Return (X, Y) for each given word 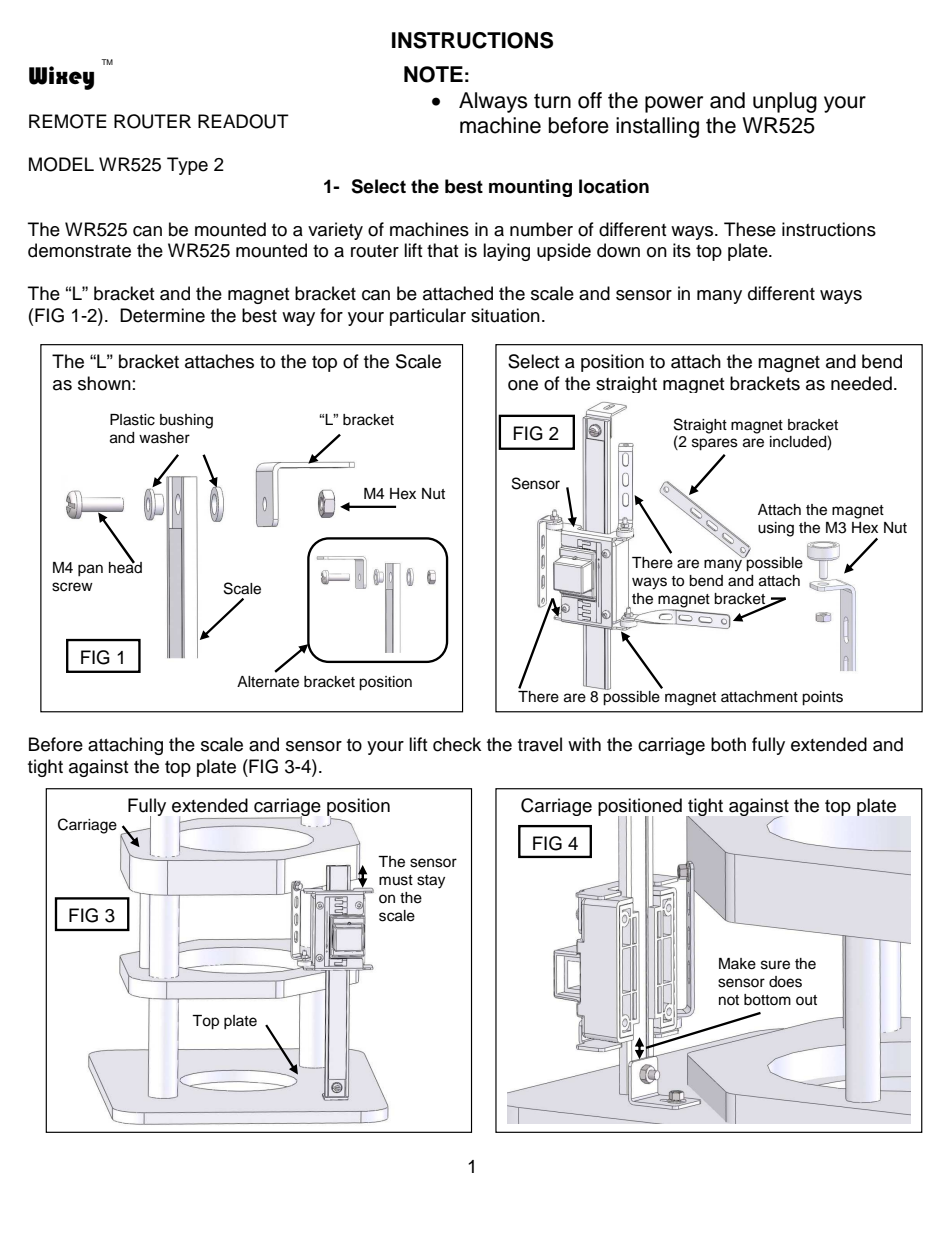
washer (164, 438)
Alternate (268, 682)
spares (715, 444)
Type (187, 166)
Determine (162, 315)
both (728, 744)
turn (552, 101)
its (682, 250)
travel (540, 744)
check (457, 744)
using (776, 529)
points (822, 698)
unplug (785, 102)
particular (428, 317)
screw (72, 587)
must (396, 880)
